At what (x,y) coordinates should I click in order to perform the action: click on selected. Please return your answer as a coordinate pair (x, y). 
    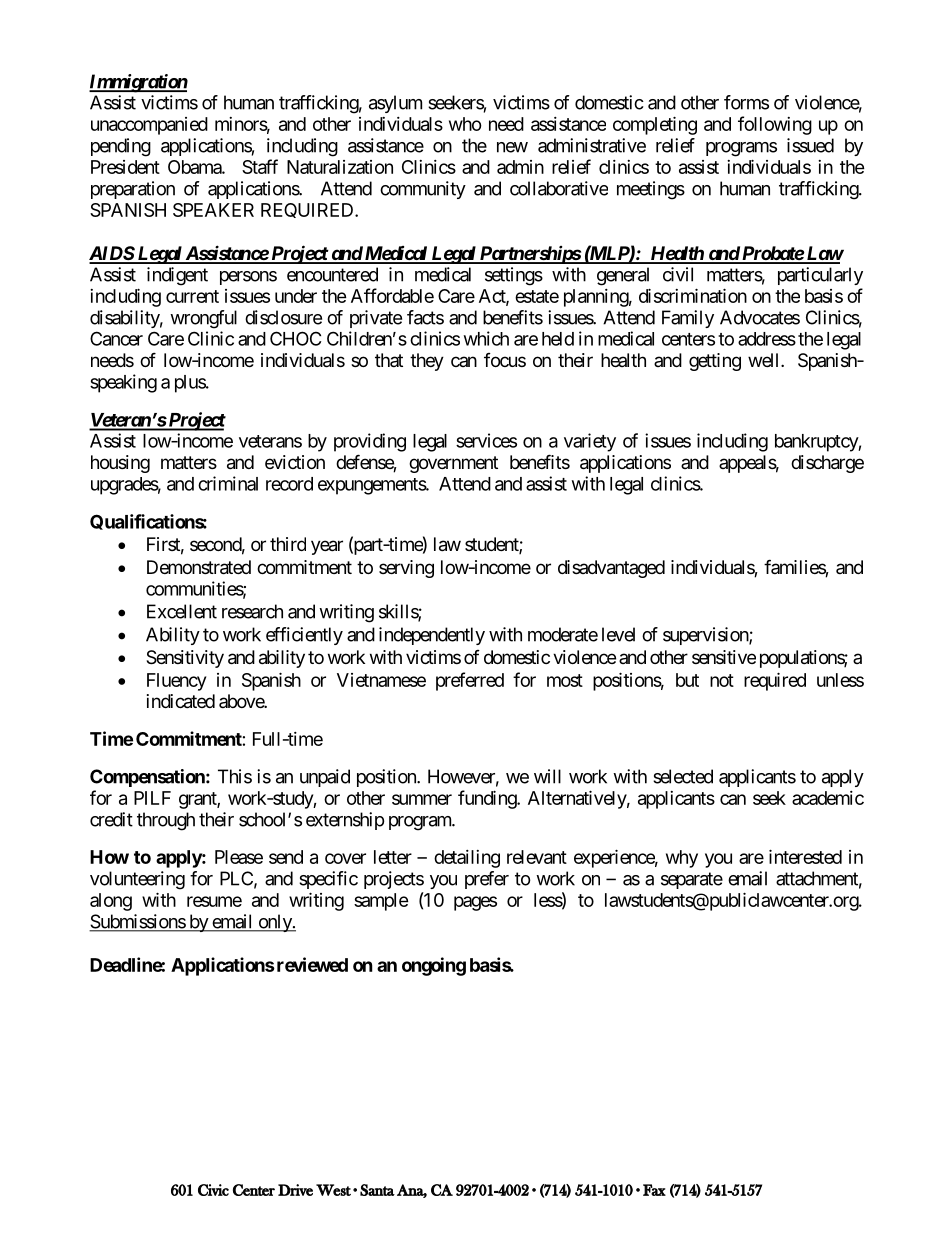
    Looking at the image, I should click on (683, 776).
